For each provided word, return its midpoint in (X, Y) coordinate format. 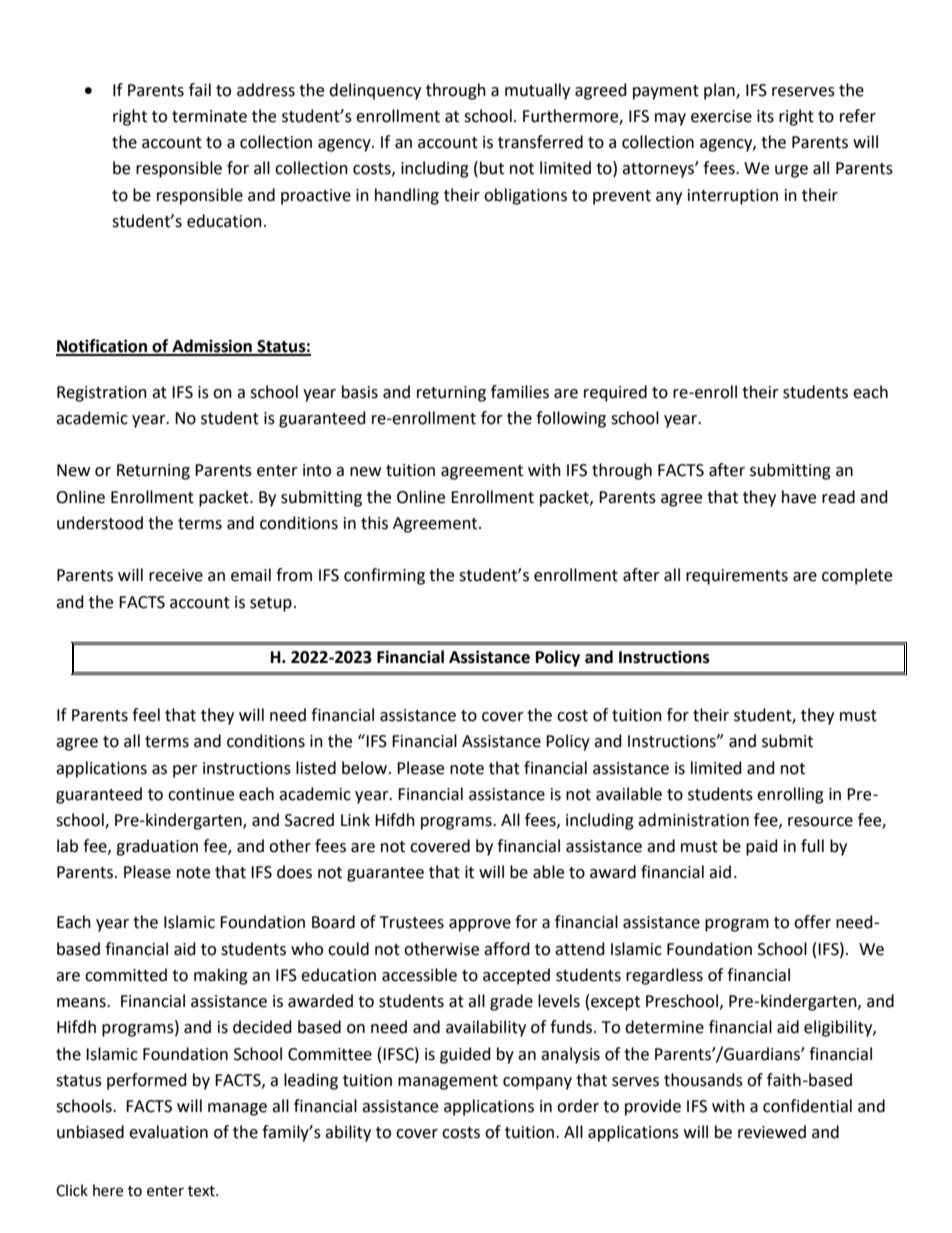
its (765, 116)
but (492, 168)
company (537, 1083)
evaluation (168, 1132)
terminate (209, 116)
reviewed (772, 1132)
